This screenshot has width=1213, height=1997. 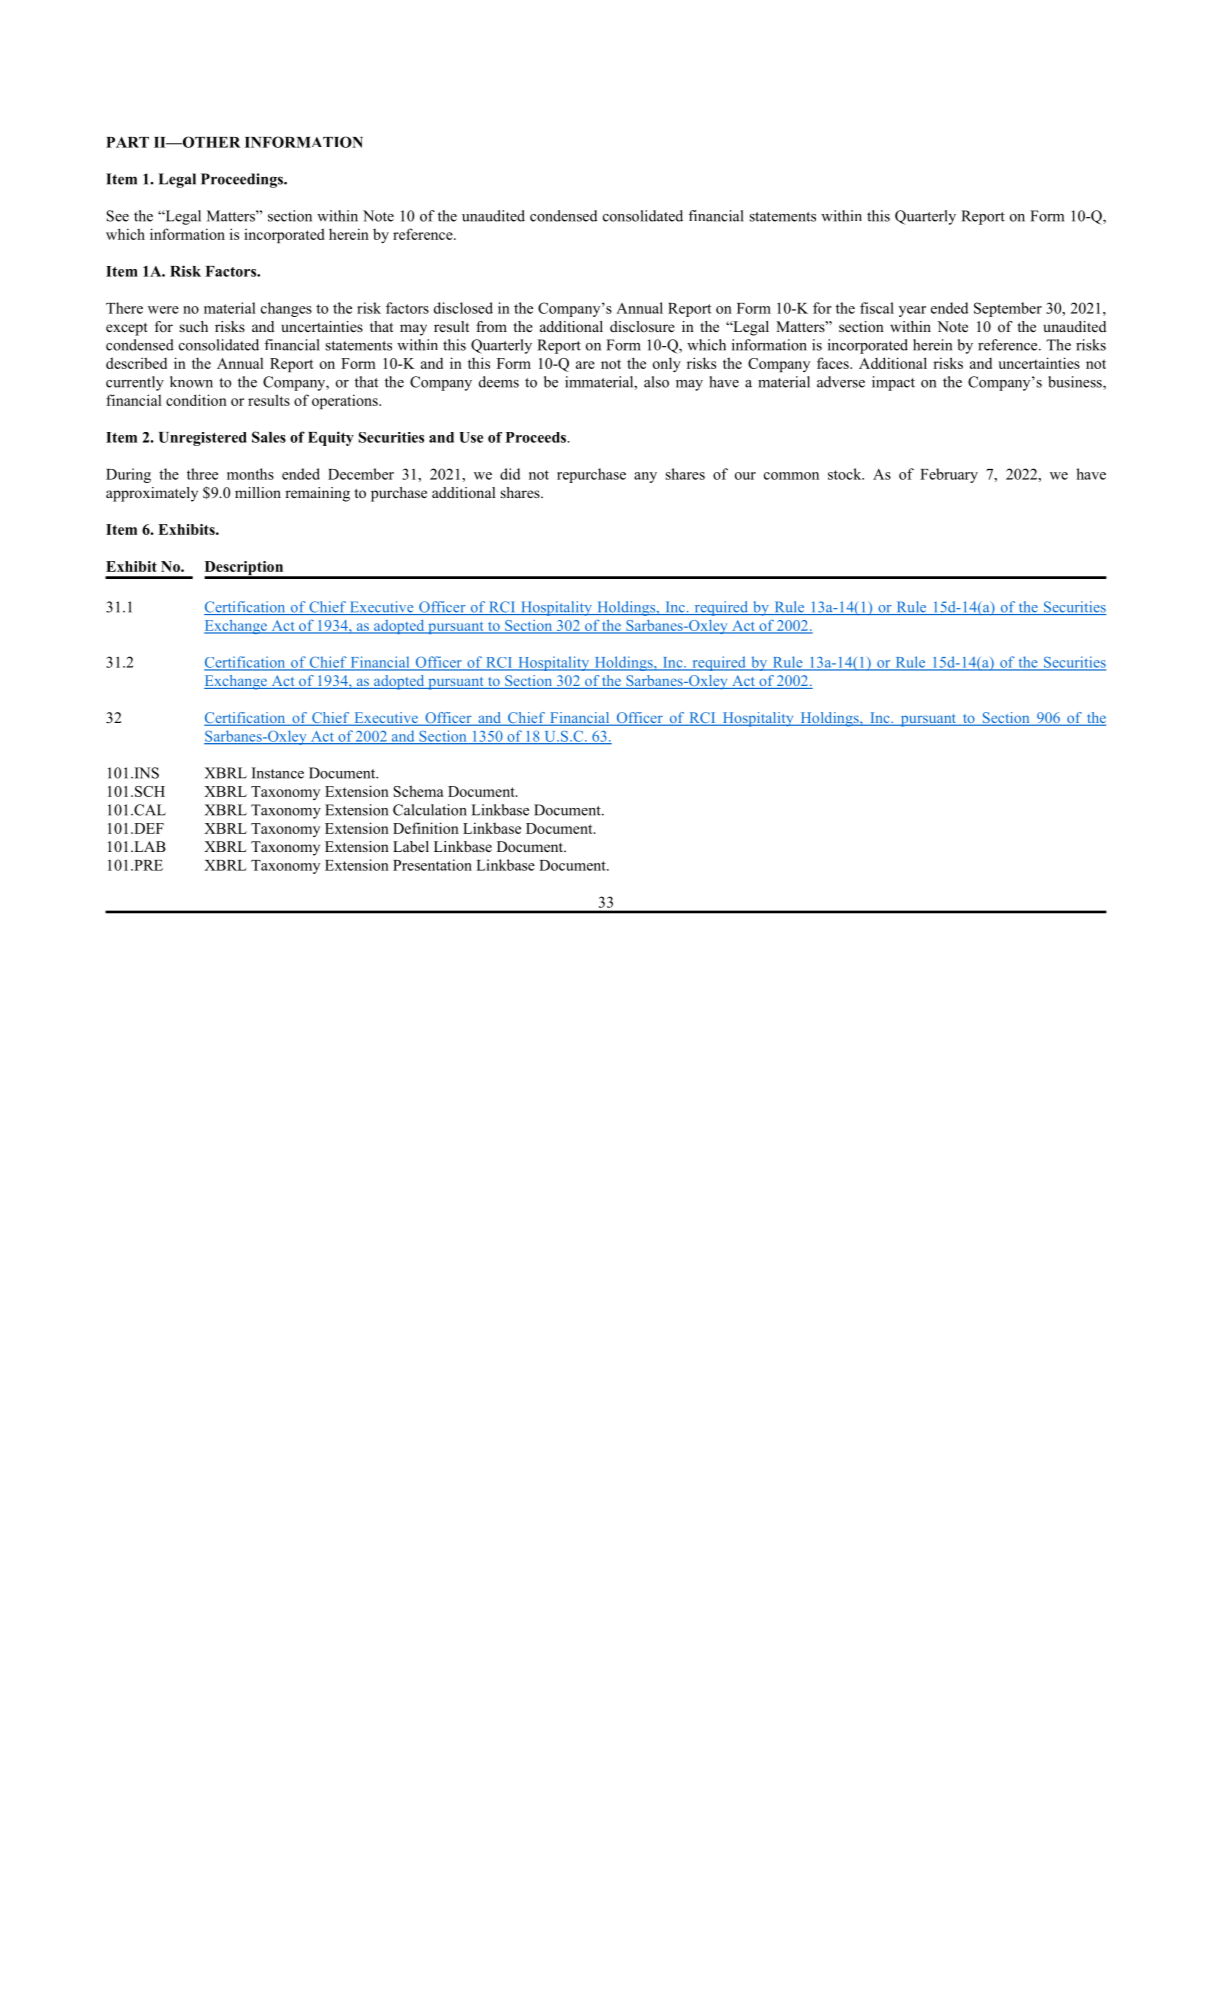 I want to click on impact, so click(x=893, y=383).
